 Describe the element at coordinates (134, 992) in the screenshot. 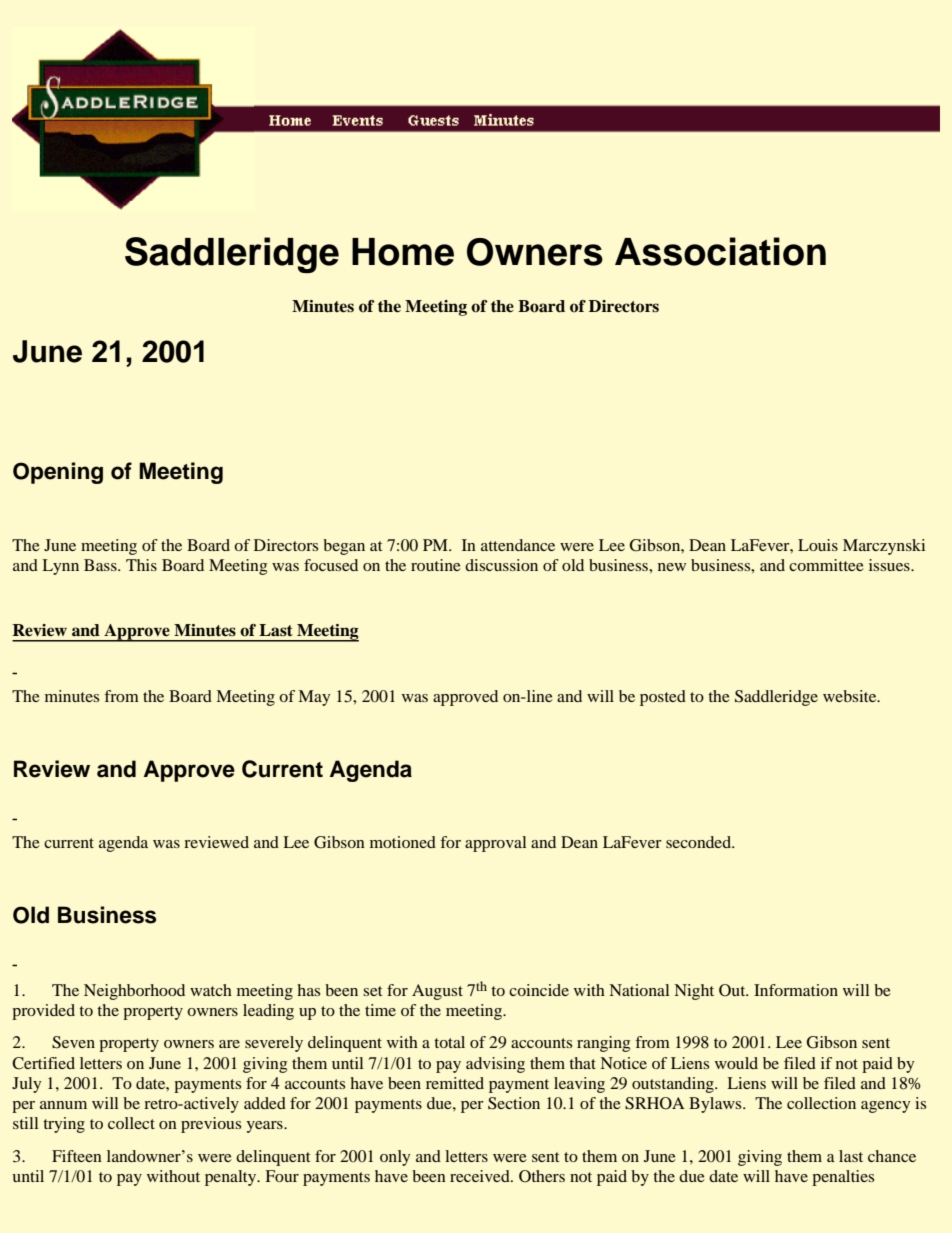

I see `Neighborhood` at that location.
